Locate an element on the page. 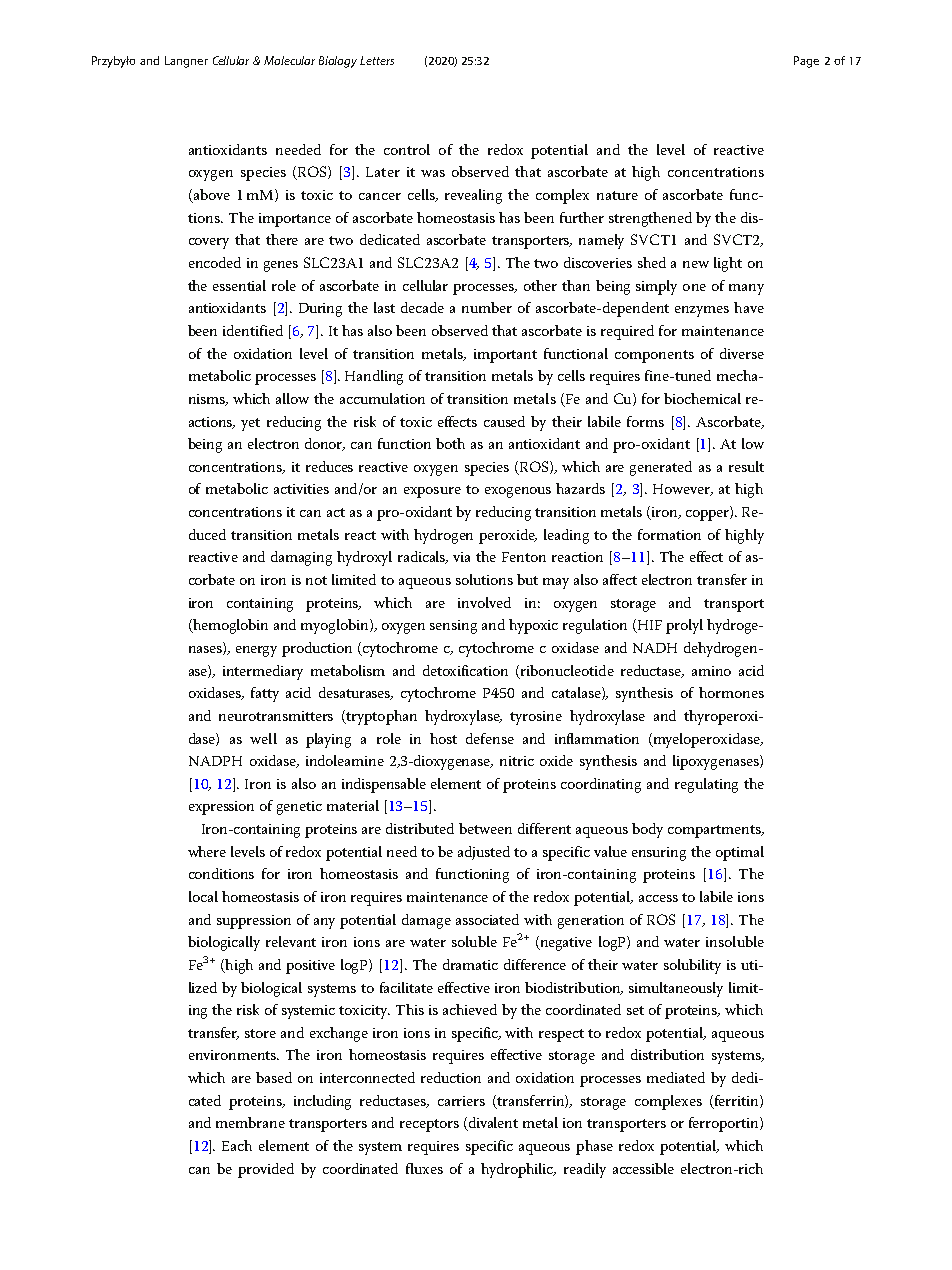 Image resolution: width=952 pixels, height=1270 pixels. have is located at coordinates (749, 307).
